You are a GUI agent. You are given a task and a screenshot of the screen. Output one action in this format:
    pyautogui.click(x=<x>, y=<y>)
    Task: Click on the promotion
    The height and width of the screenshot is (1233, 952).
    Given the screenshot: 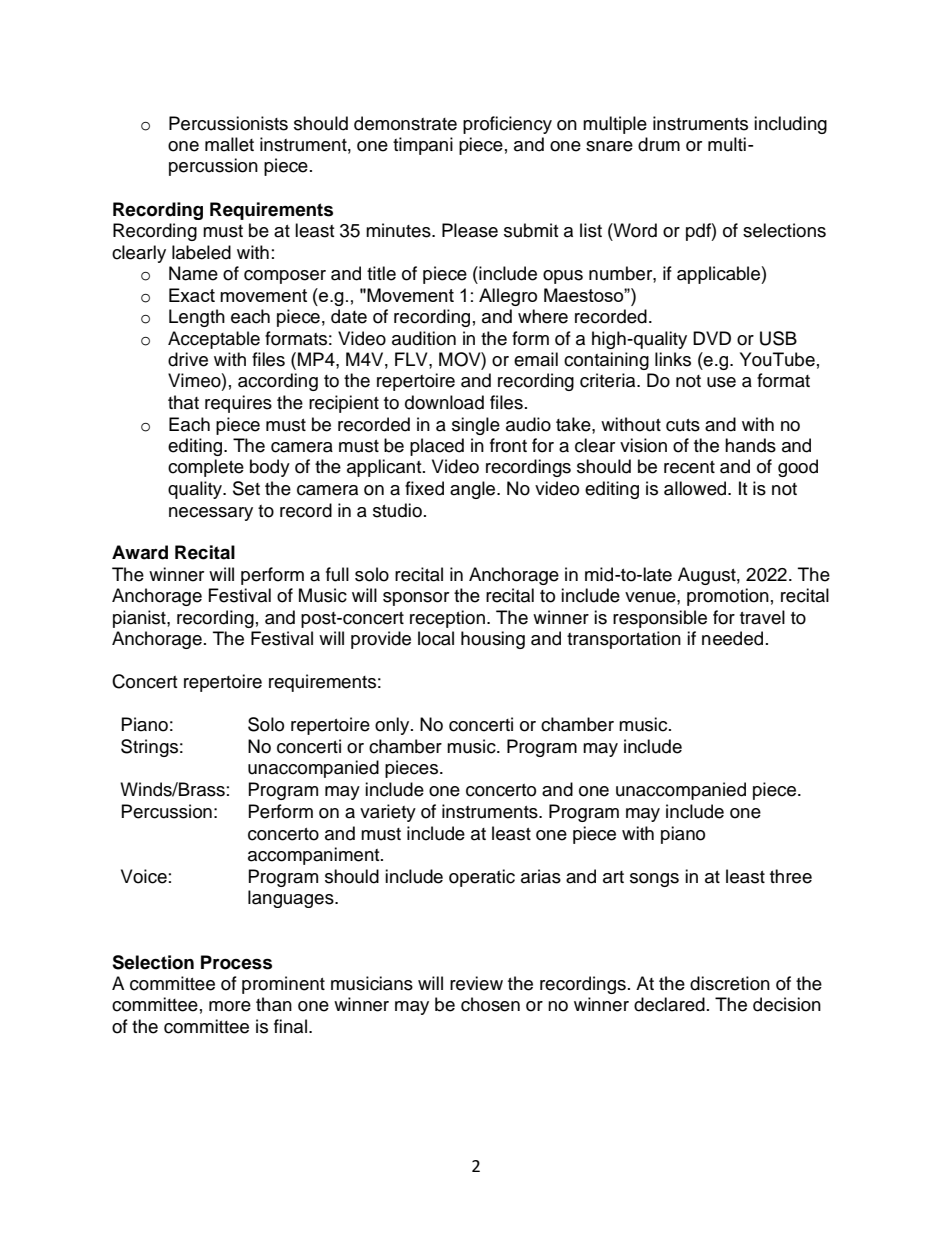 What is the action you would take?
    pyautogui.click(x=728, y=597)
